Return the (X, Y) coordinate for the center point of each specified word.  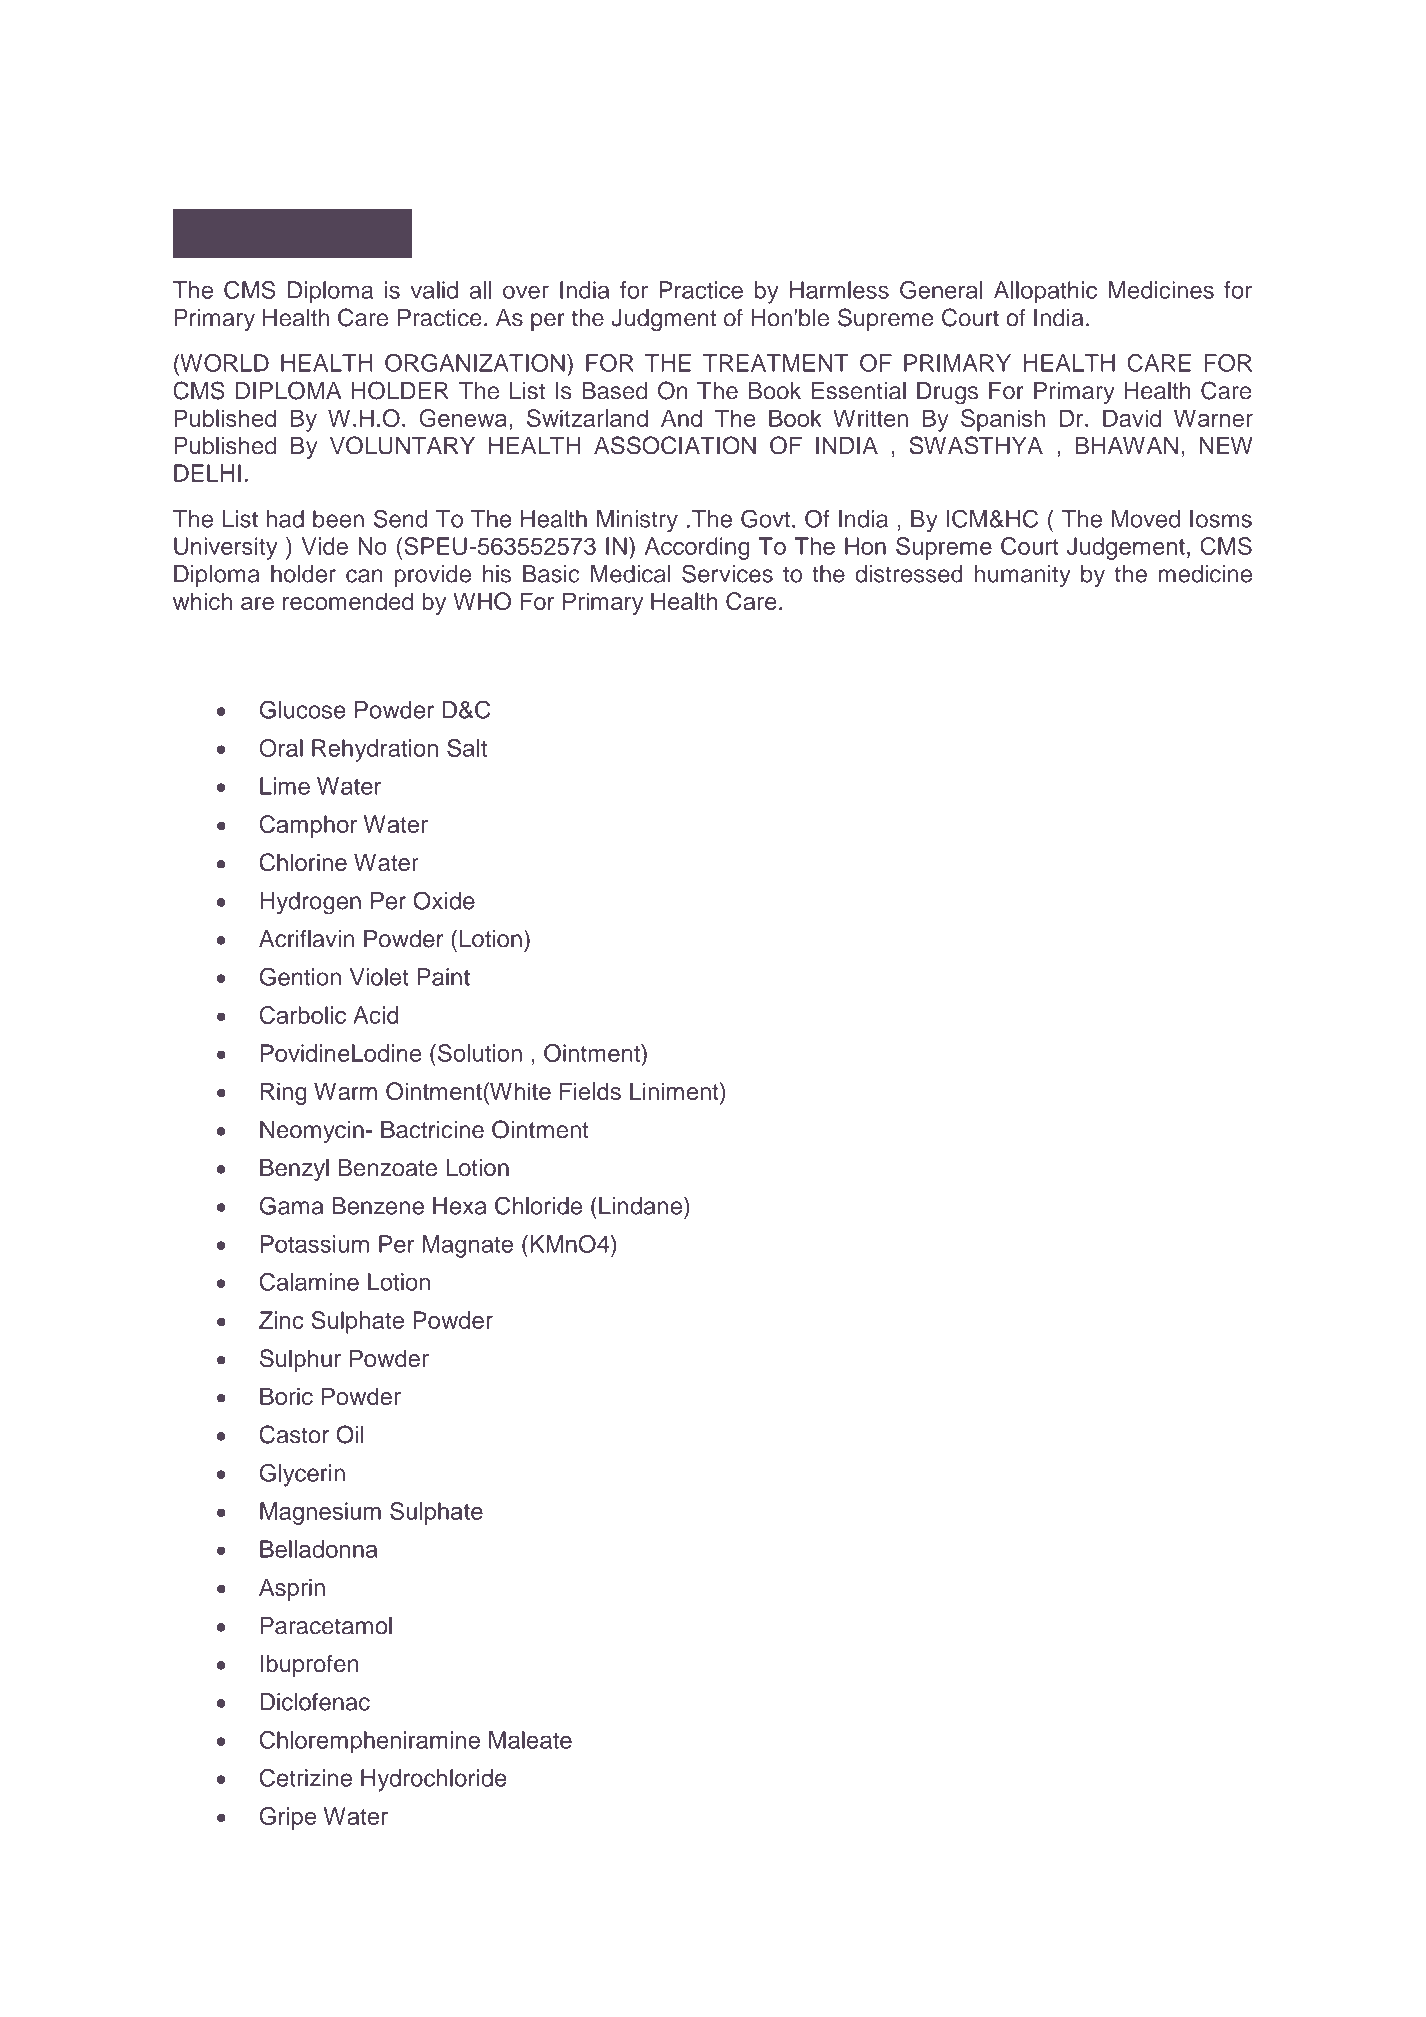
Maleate (530, 1740)
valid (434, 290)
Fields (590, 1091)
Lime (285, 786)
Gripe (288, 1818)
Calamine (309, 1282)
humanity (1022, 576)
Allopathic (1045, 292)
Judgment (663, 320)
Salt (467, 748)
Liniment (675, 1091)
